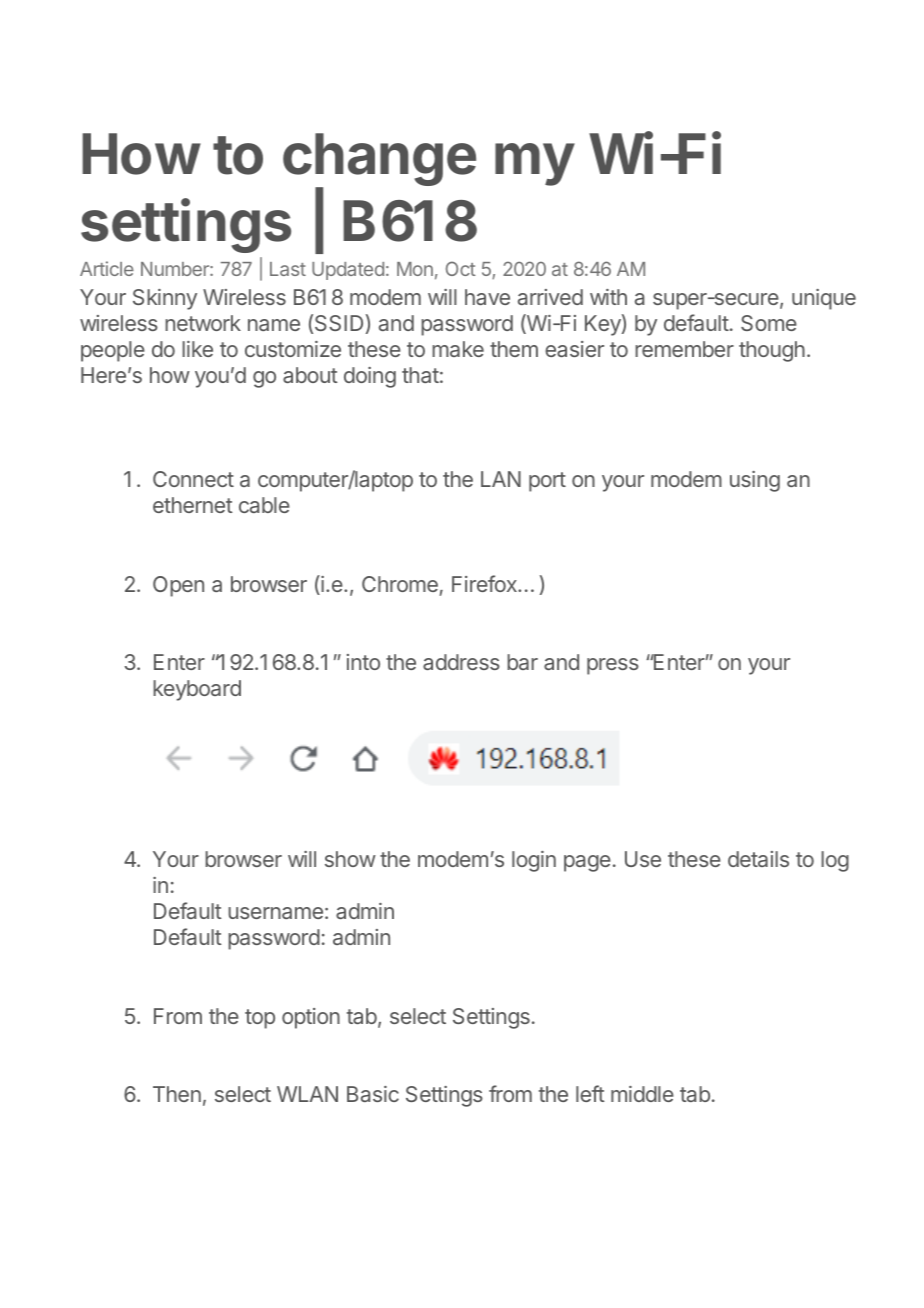 The width and height of the document is (924, 1308). I want to click on change, so click(379, 161).
